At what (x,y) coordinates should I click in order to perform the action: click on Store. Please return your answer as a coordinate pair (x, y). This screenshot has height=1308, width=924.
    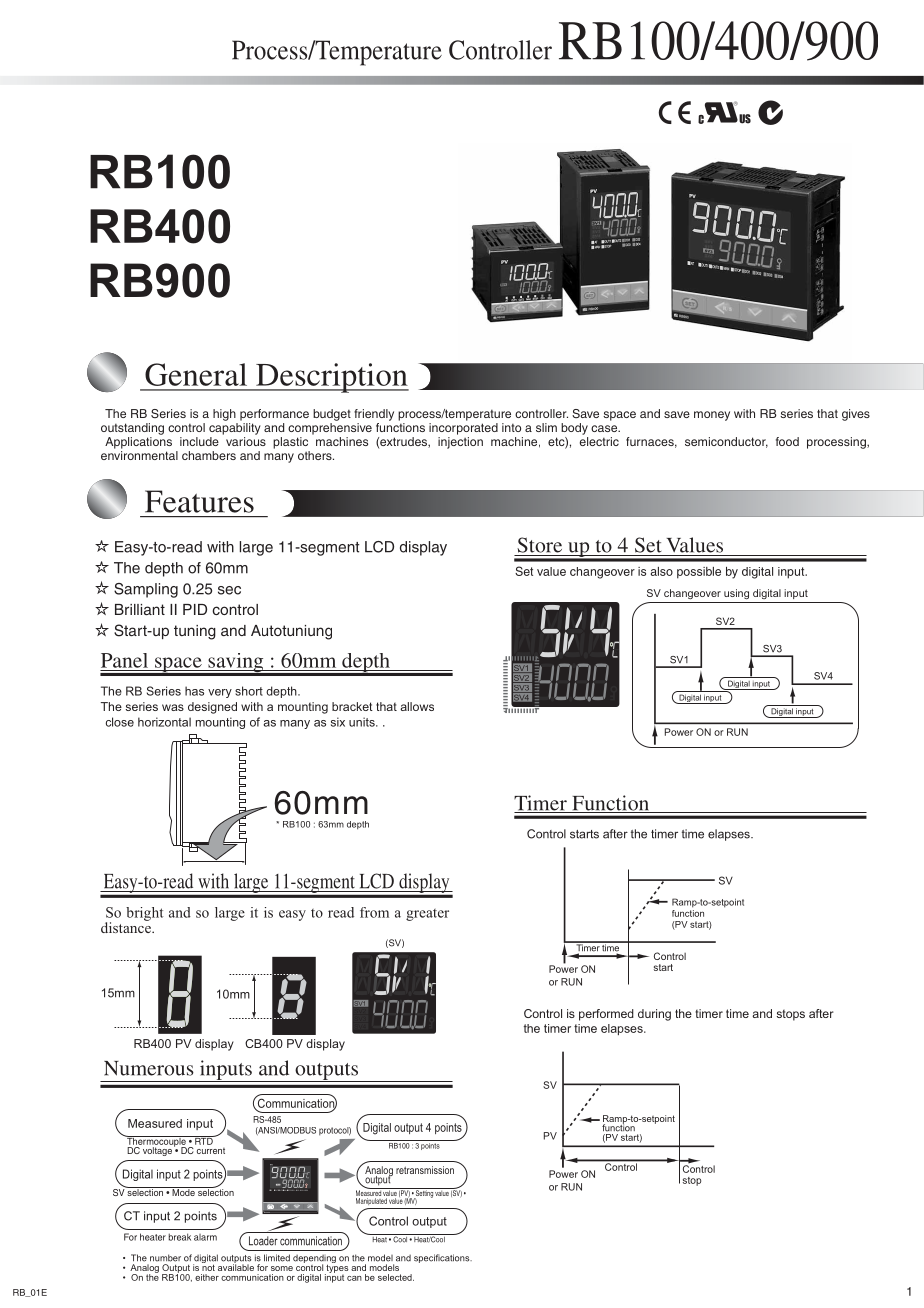
    Looking at the image, I should click on (539, 545).
